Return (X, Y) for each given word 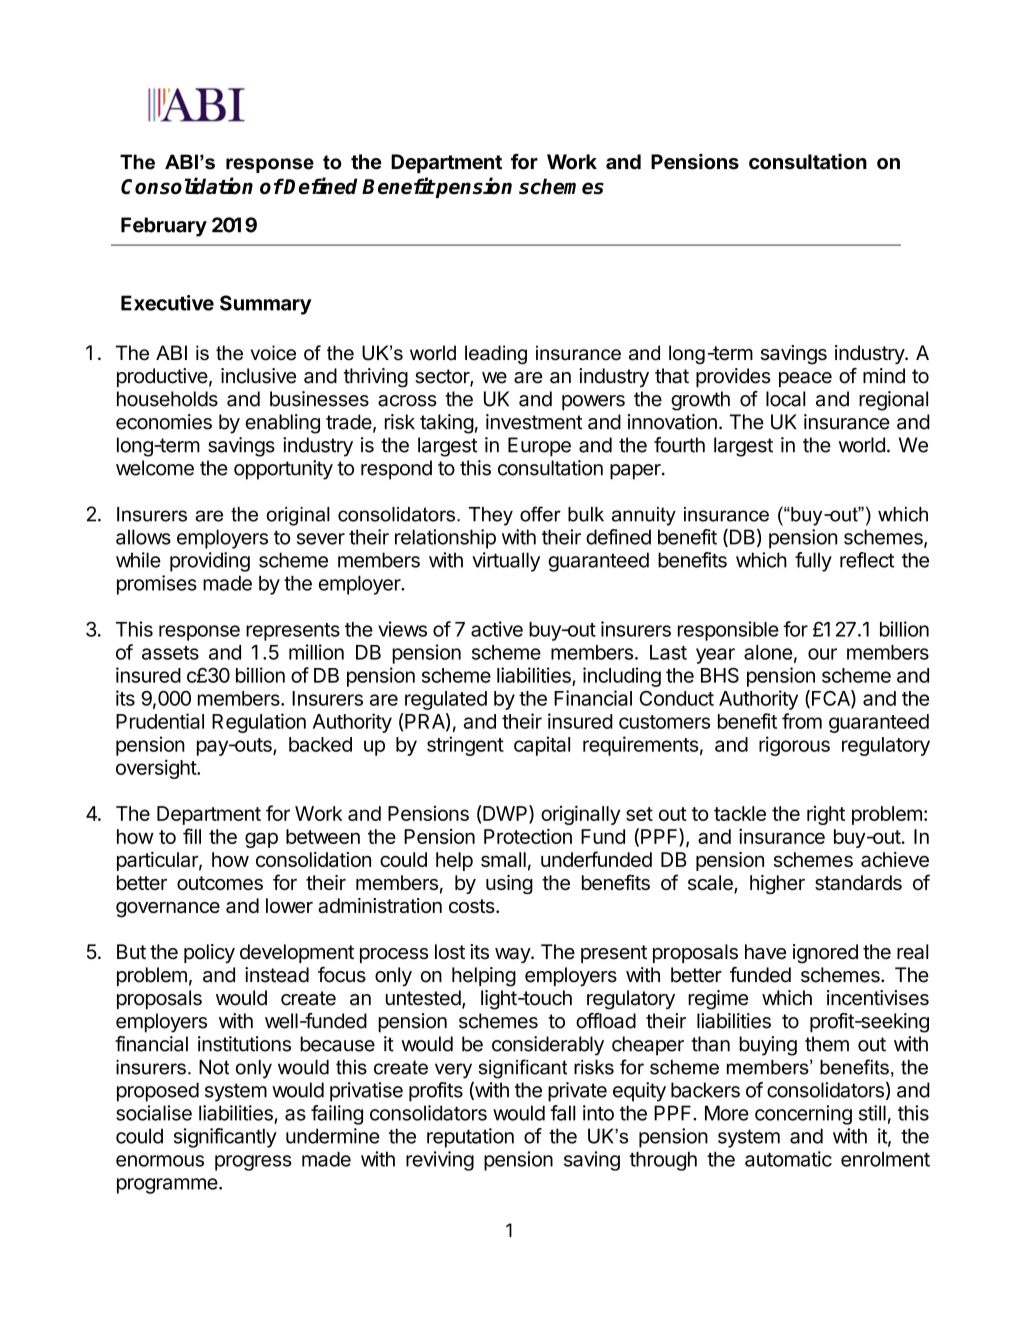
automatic (788, 1159)
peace (805, 379)
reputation (470, 1138)
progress (253, 1163)
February (164, 227)
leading (496, 354)
